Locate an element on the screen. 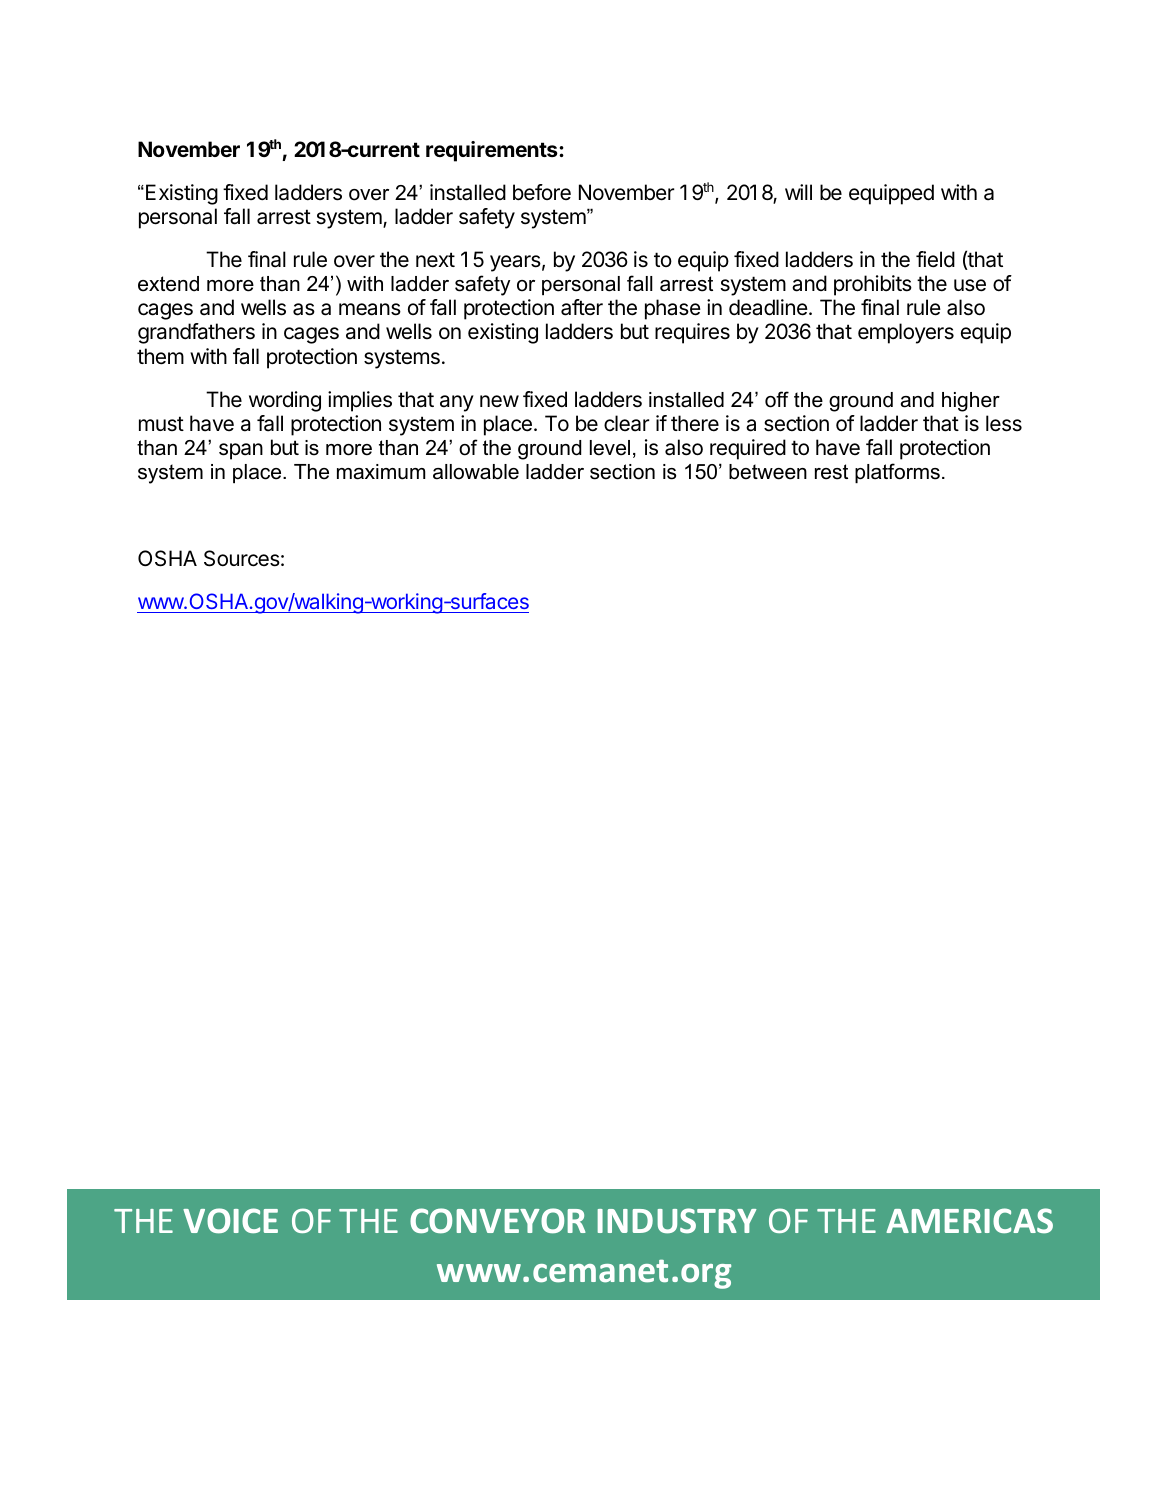 The width and height of the screenshot is (1167, 1510). level is located at coordinates (610, 448).
